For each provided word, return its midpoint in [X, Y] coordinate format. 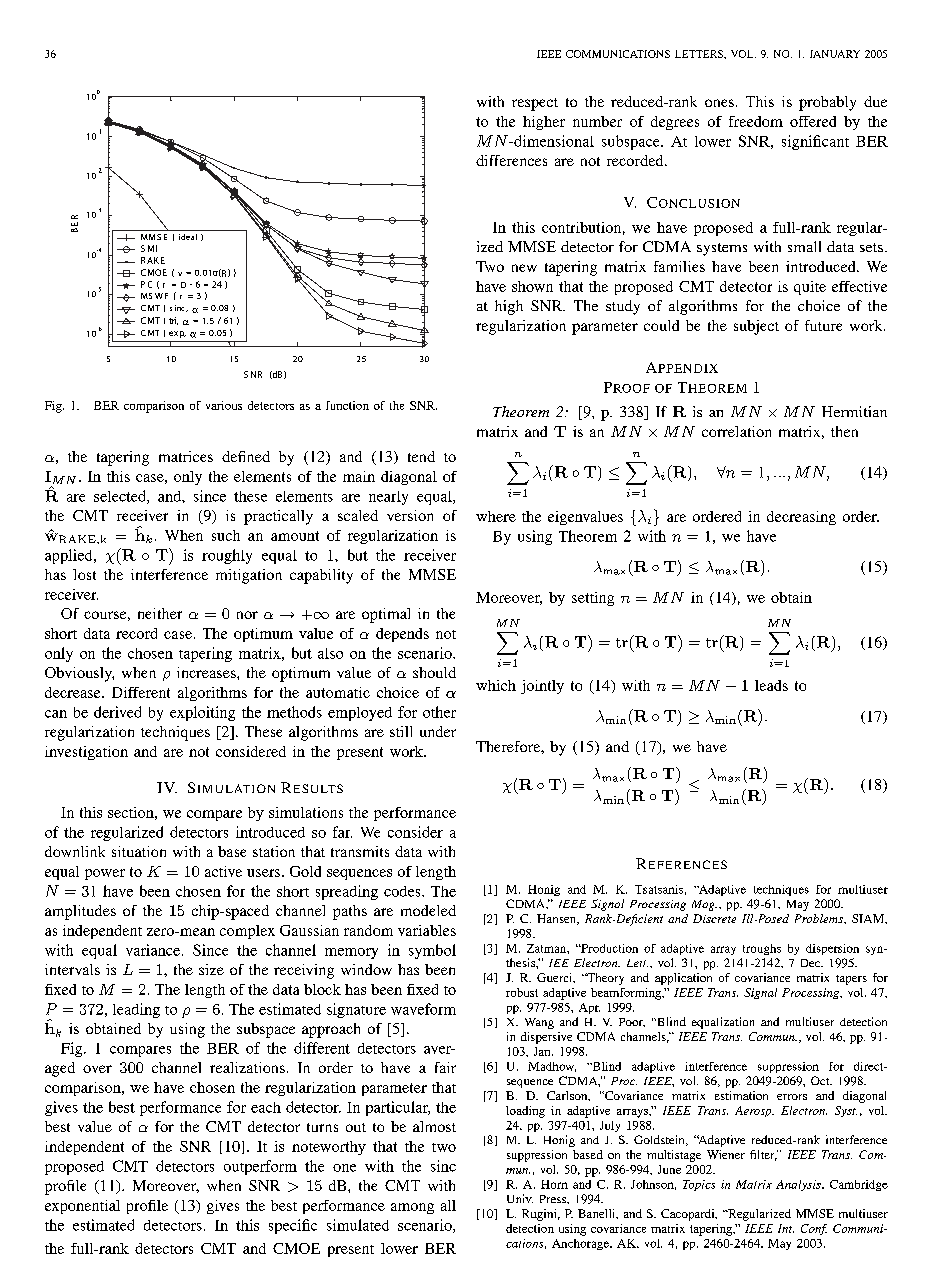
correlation [736, 431]
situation [139, 851]
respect [535, 104]
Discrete [714, 918]
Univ [520, 1198]
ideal [188, 237]
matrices [186, 456]
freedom [756, 121]
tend [421, 456]
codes [403, 891]
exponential [82, 1207]
